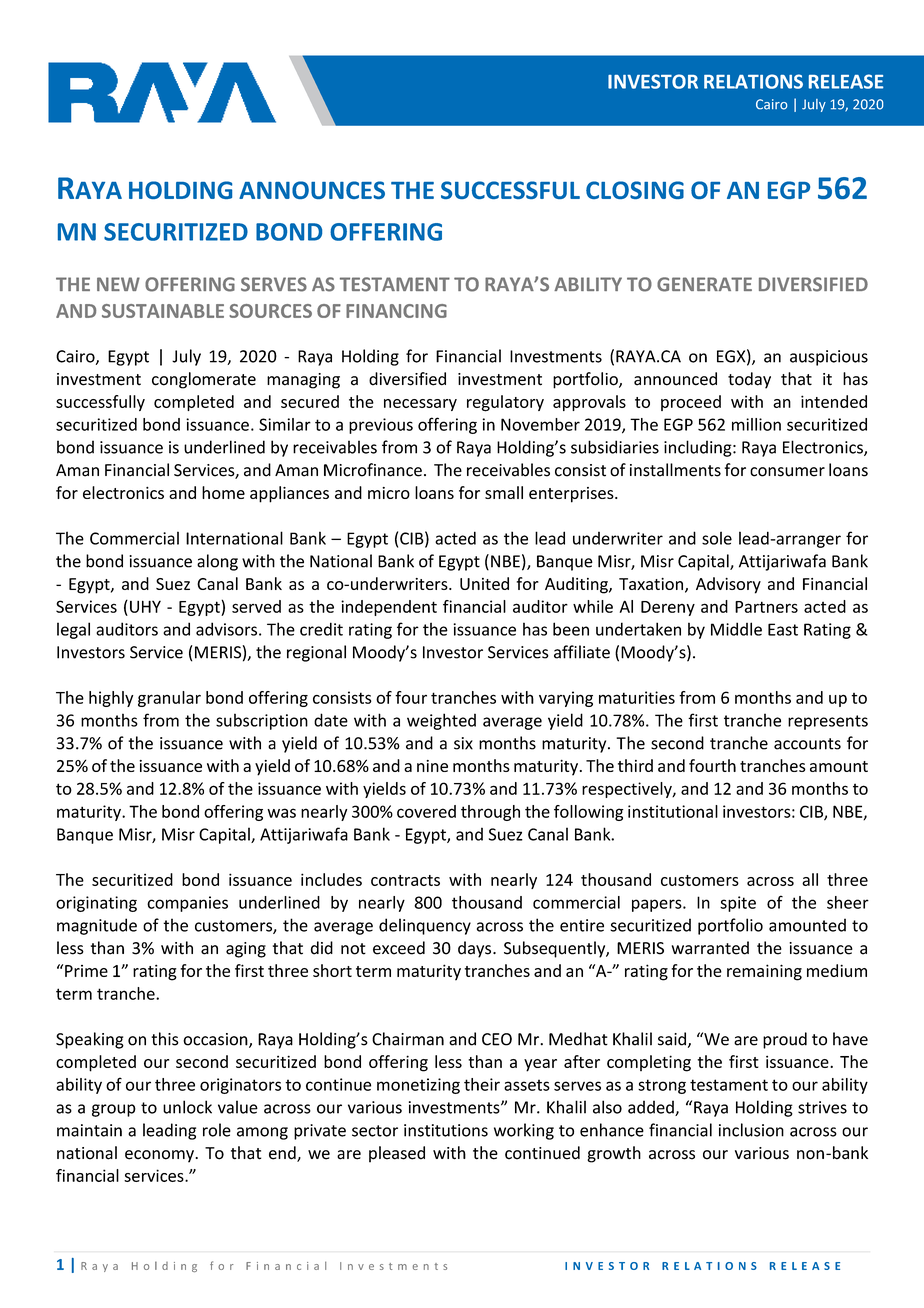  What do you see at coordinates (312, 190) in the screenshot?
I see `ANNOUNCES` at bounding box center [312, 190].
